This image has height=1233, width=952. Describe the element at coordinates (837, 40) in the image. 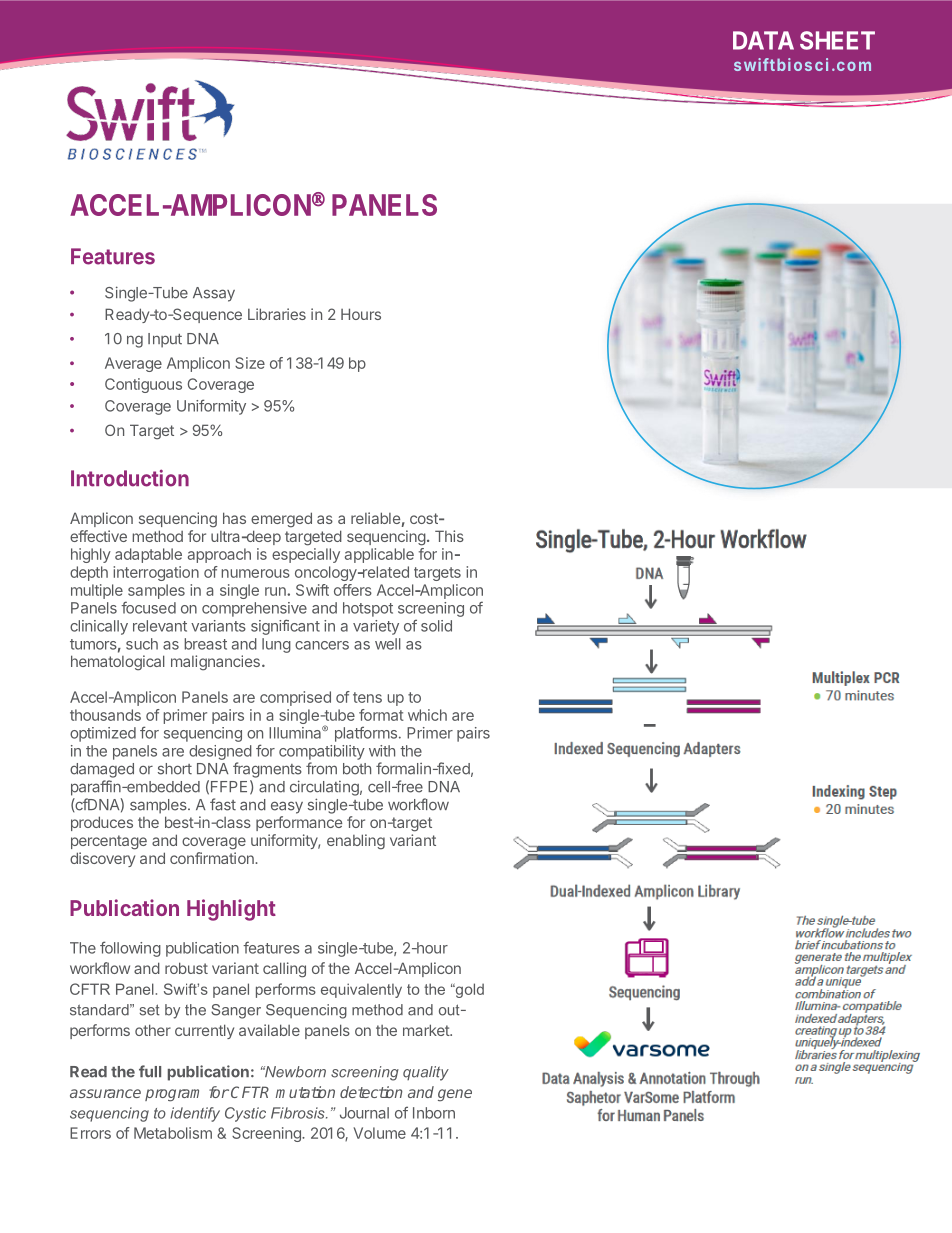

I see `SHEET` at that location.
